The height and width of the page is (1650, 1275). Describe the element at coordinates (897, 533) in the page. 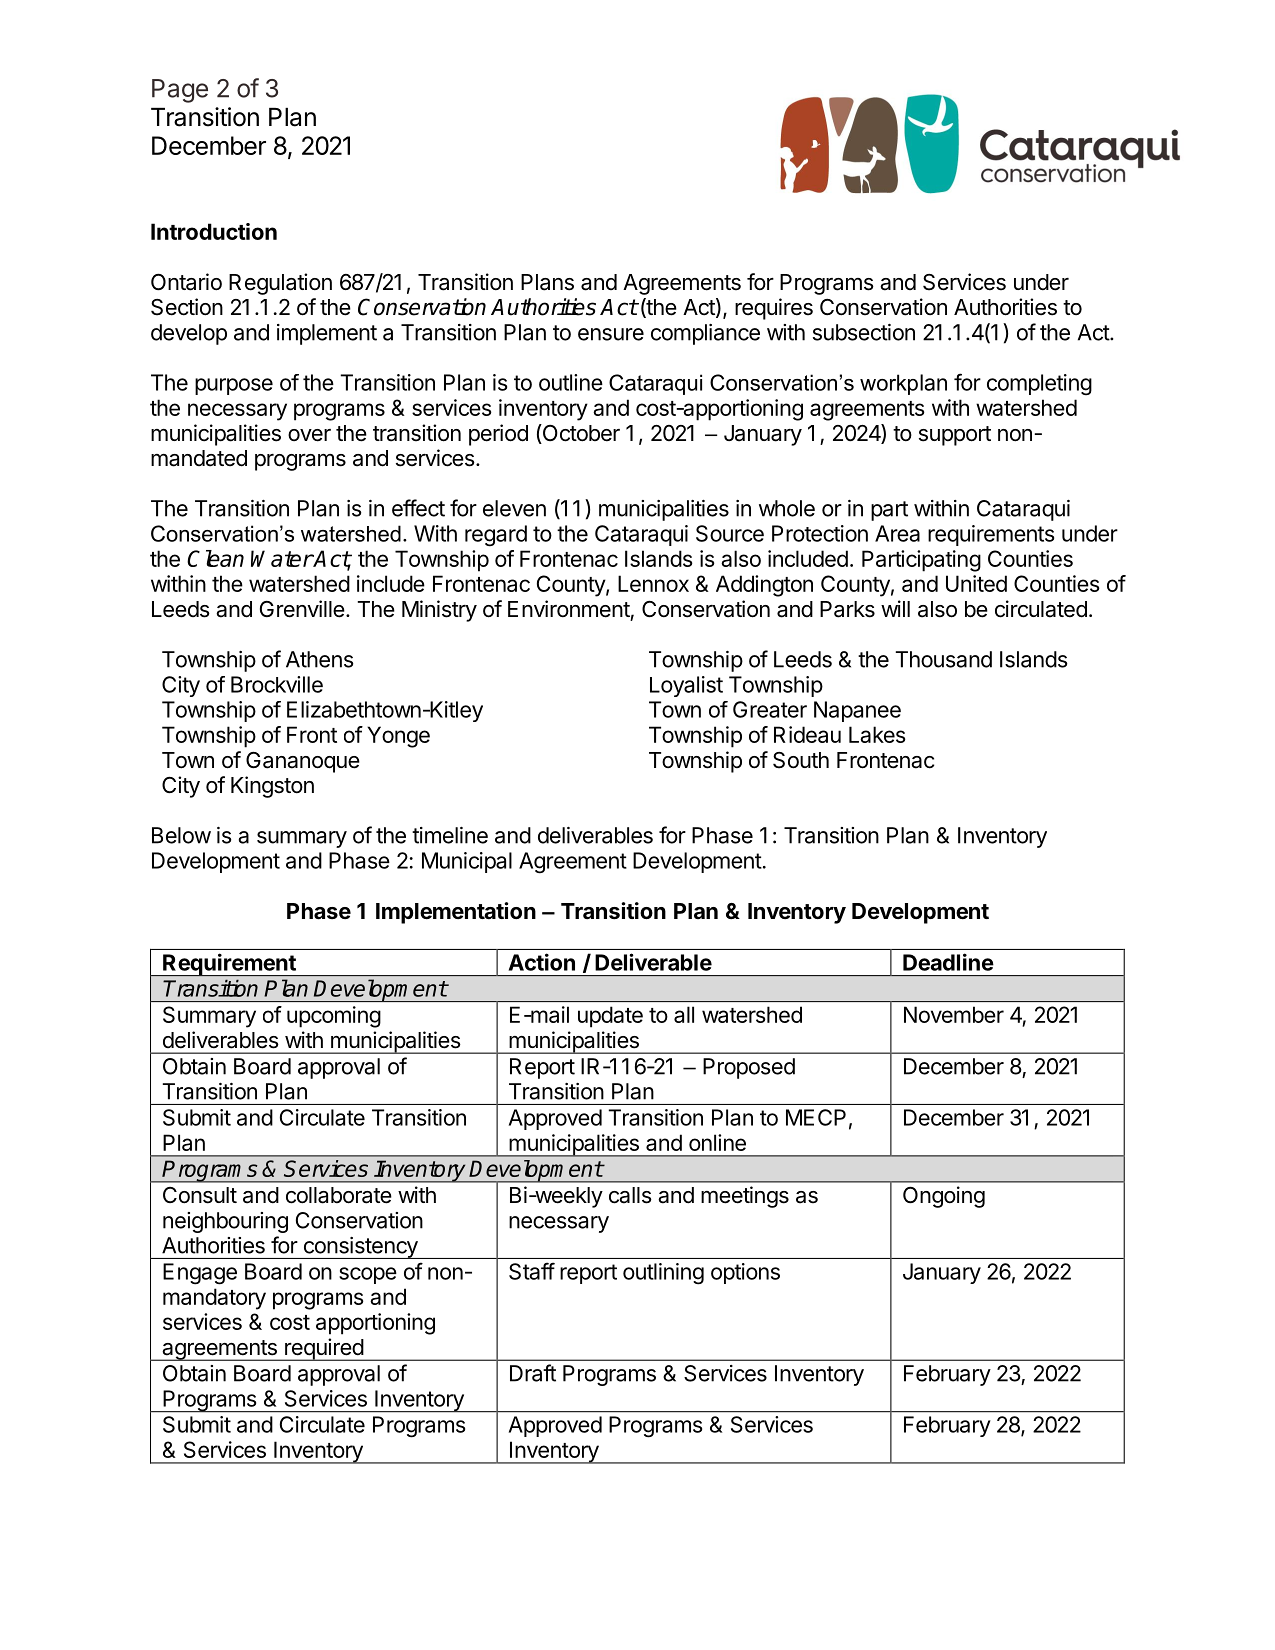

I see `Area` at that location.
